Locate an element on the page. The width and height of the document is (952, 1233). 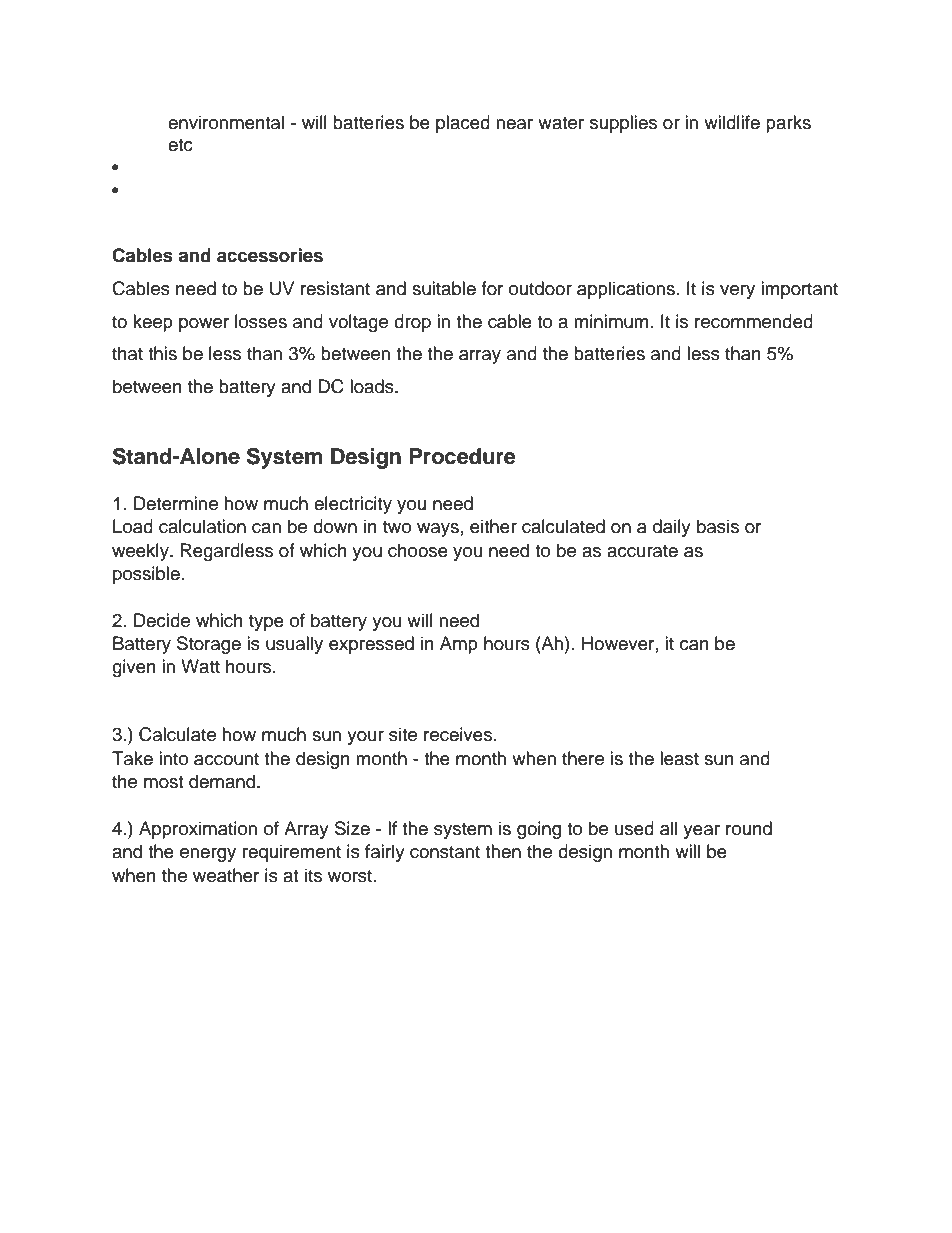
drop is located at coordinates (412, 323).
